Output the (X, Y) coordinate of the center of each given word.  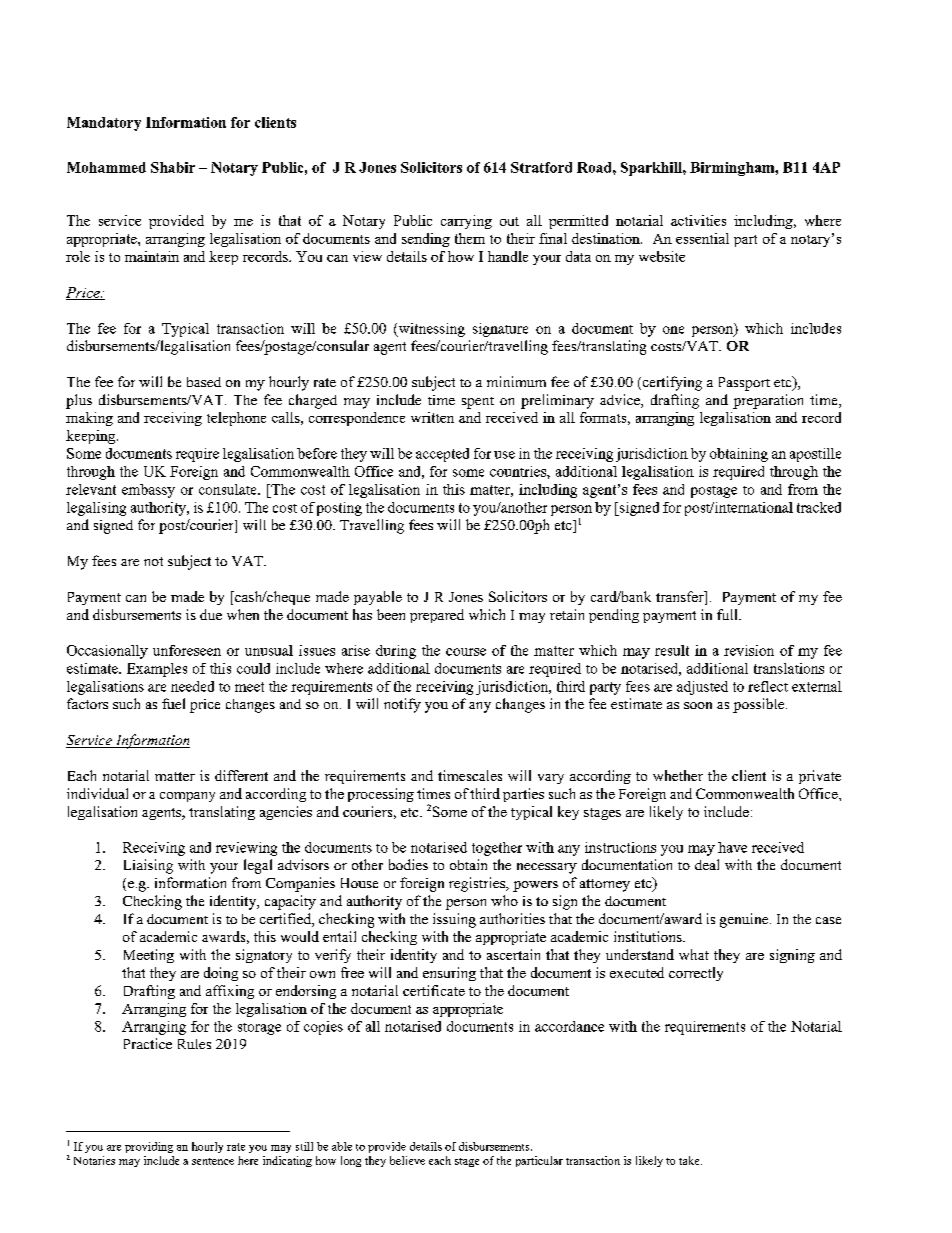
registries (478, 884)
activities (698, 220)
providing (149, 1147)
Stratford (541, 167)
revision (749, 650)
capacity (290, 902)
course (466, 652)
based (204, 382)
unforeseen (187, 650)
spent (478, 403)
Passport (744, 384)
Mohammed (106, 167)
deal (707, 864)
